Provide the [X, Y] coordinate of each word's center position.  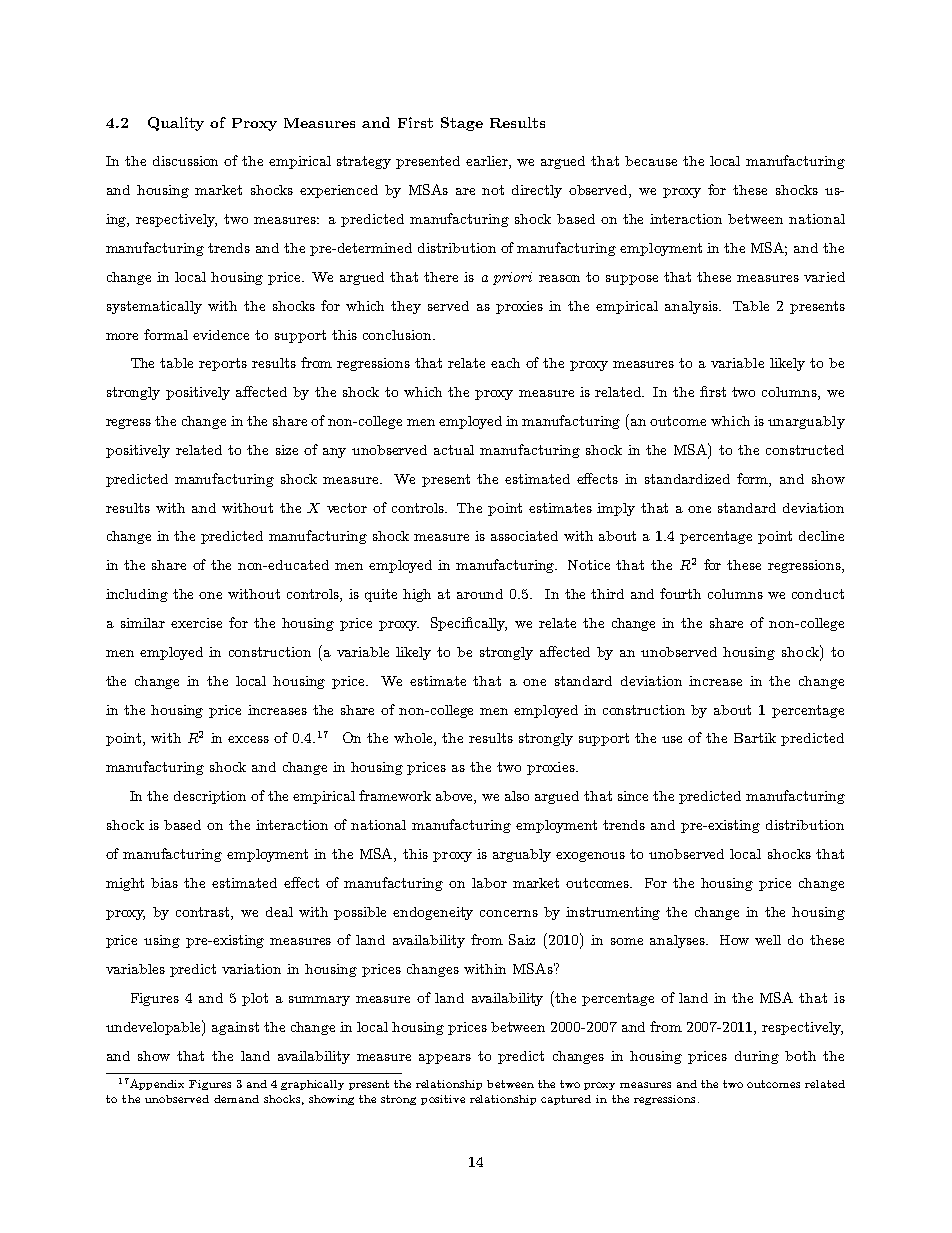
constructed [805, 450]
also [517, 796]
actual [454, 450]
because [651, 161]
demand [236, 1099]
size [287, 450]
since [633, 796]
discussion [185, 161]
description [210, 797]
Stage [462, 124]
